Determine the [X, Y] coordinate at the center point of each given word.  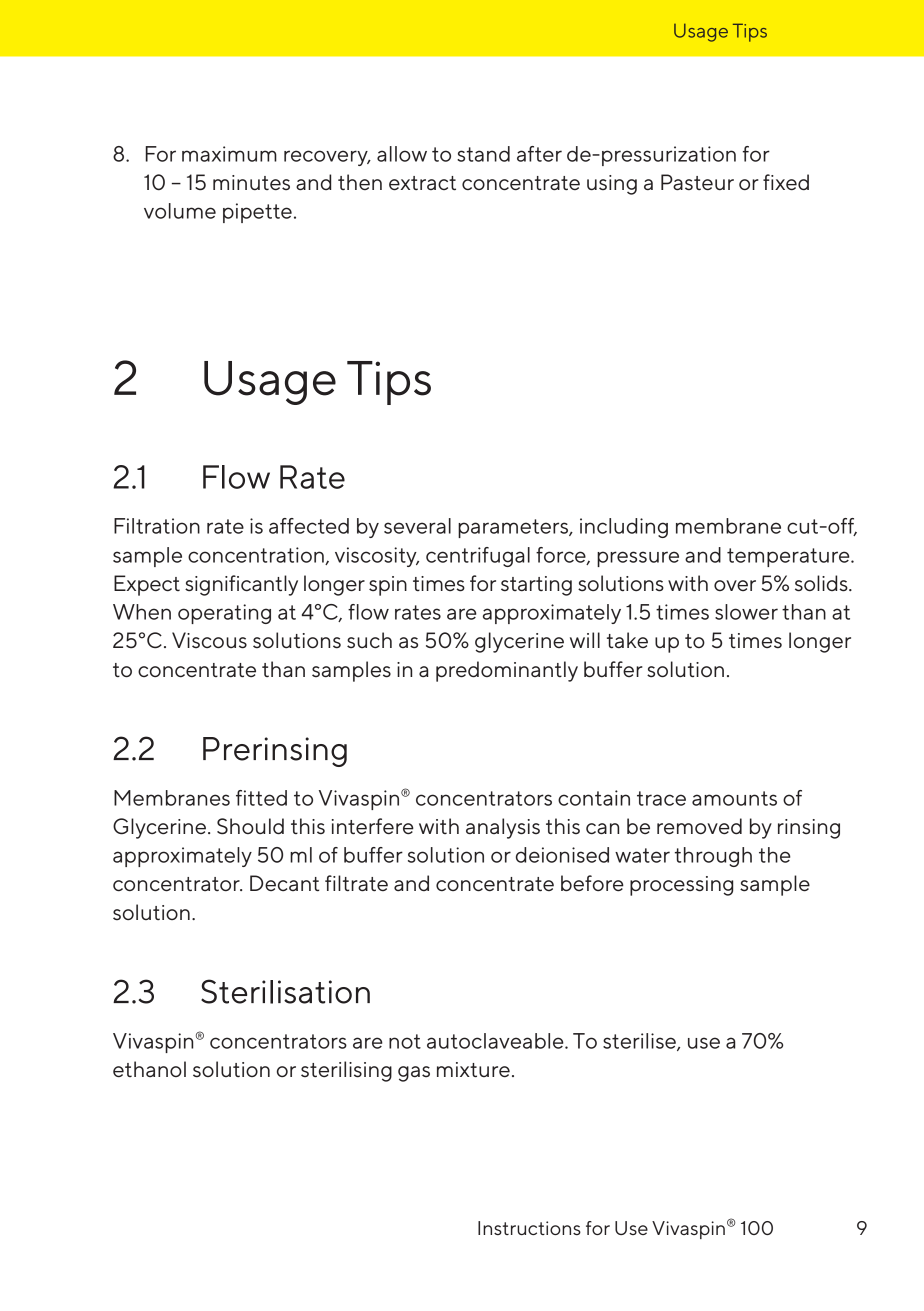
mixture [473, 1069]
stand [483, 154]
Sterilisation [285, 991]
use [704, 1043]
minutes [251, 182]
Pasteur [697, 182]
